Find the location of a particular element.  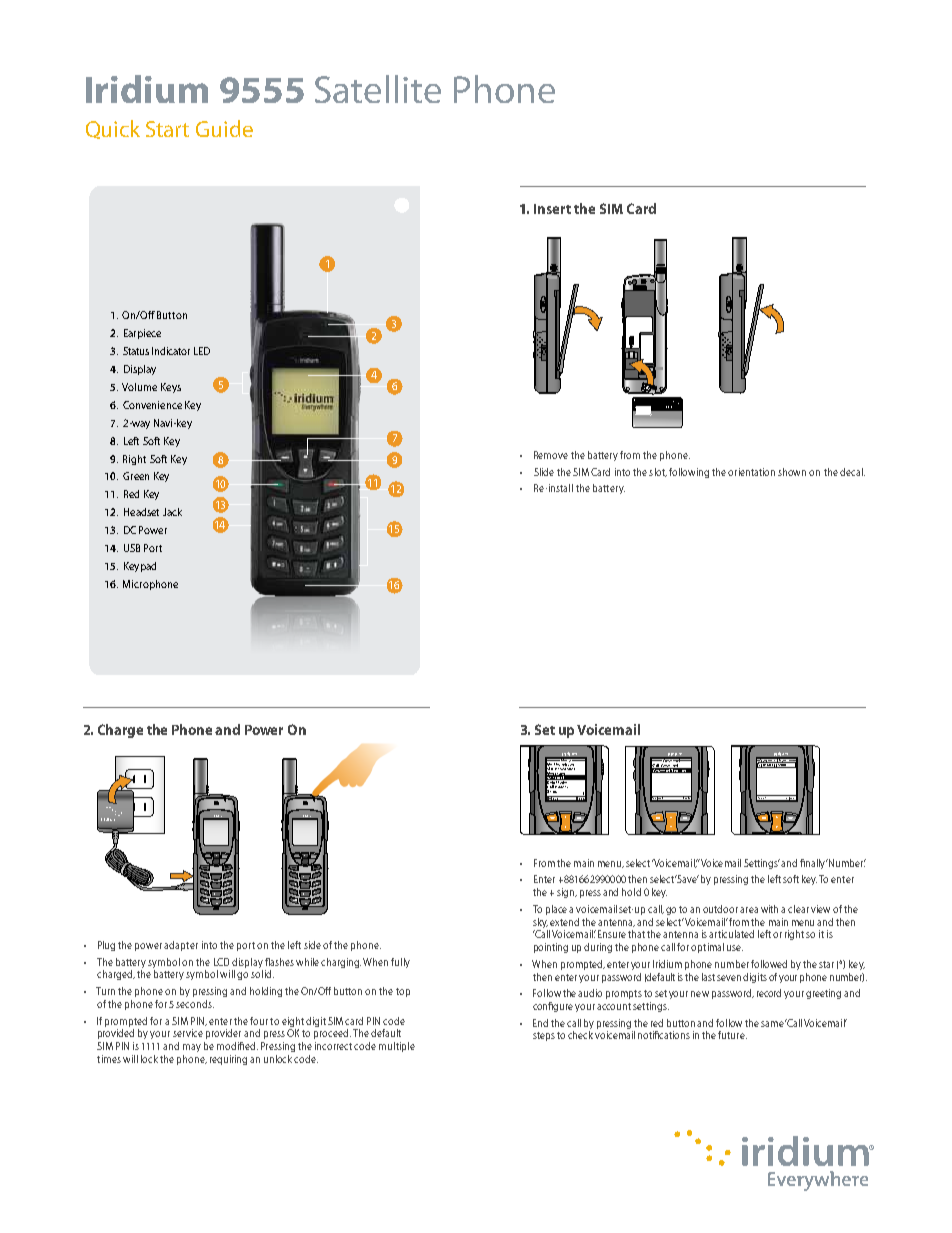

Save is located at coordinates (687, 879).
